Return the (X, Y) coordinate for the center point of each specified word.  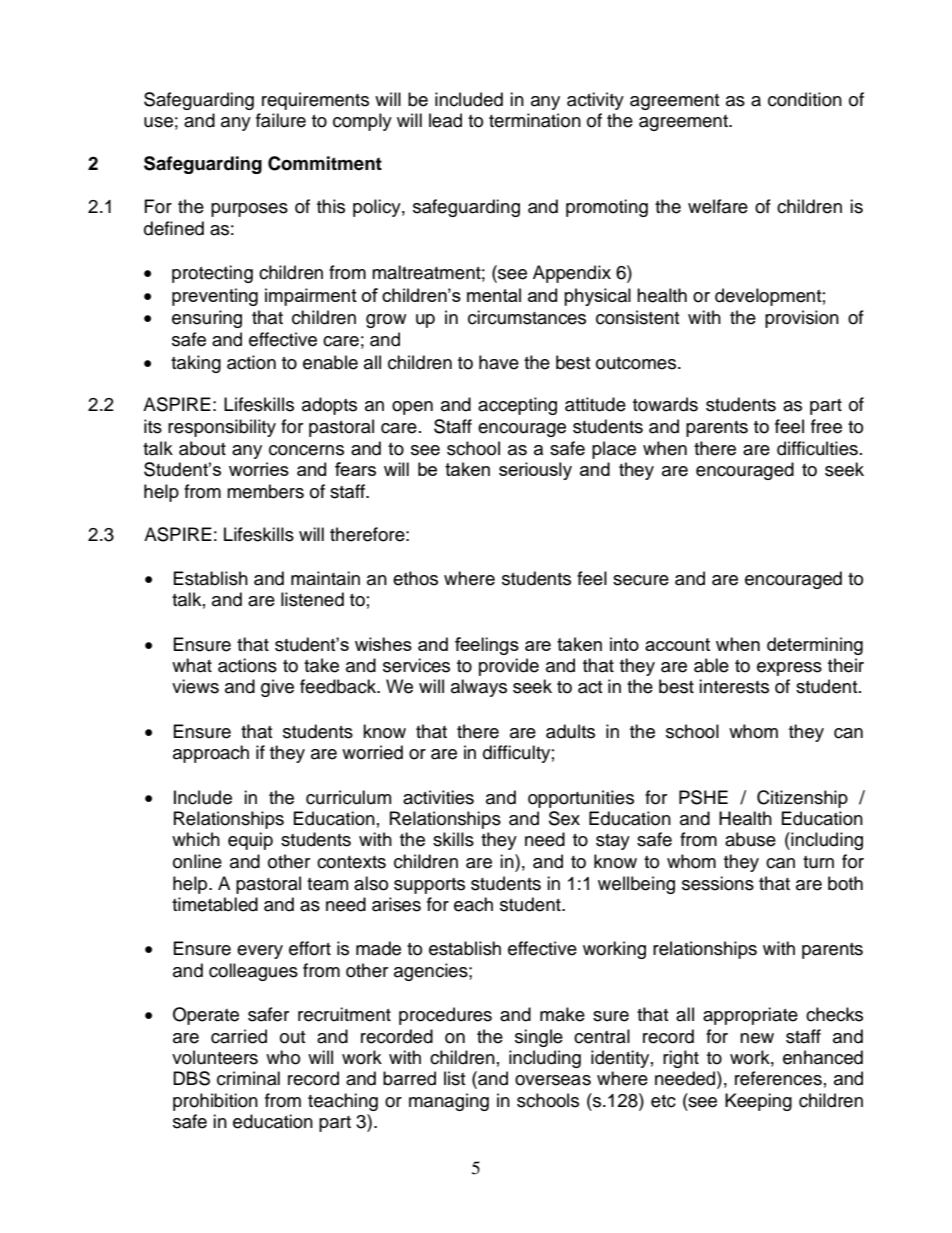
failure (281, 120)
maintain (325, 578)
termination (535, 120)
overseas (553, 1080)
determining (815, 646)
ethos (415, 578)
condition (805, 99)
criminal (248, 1078)
